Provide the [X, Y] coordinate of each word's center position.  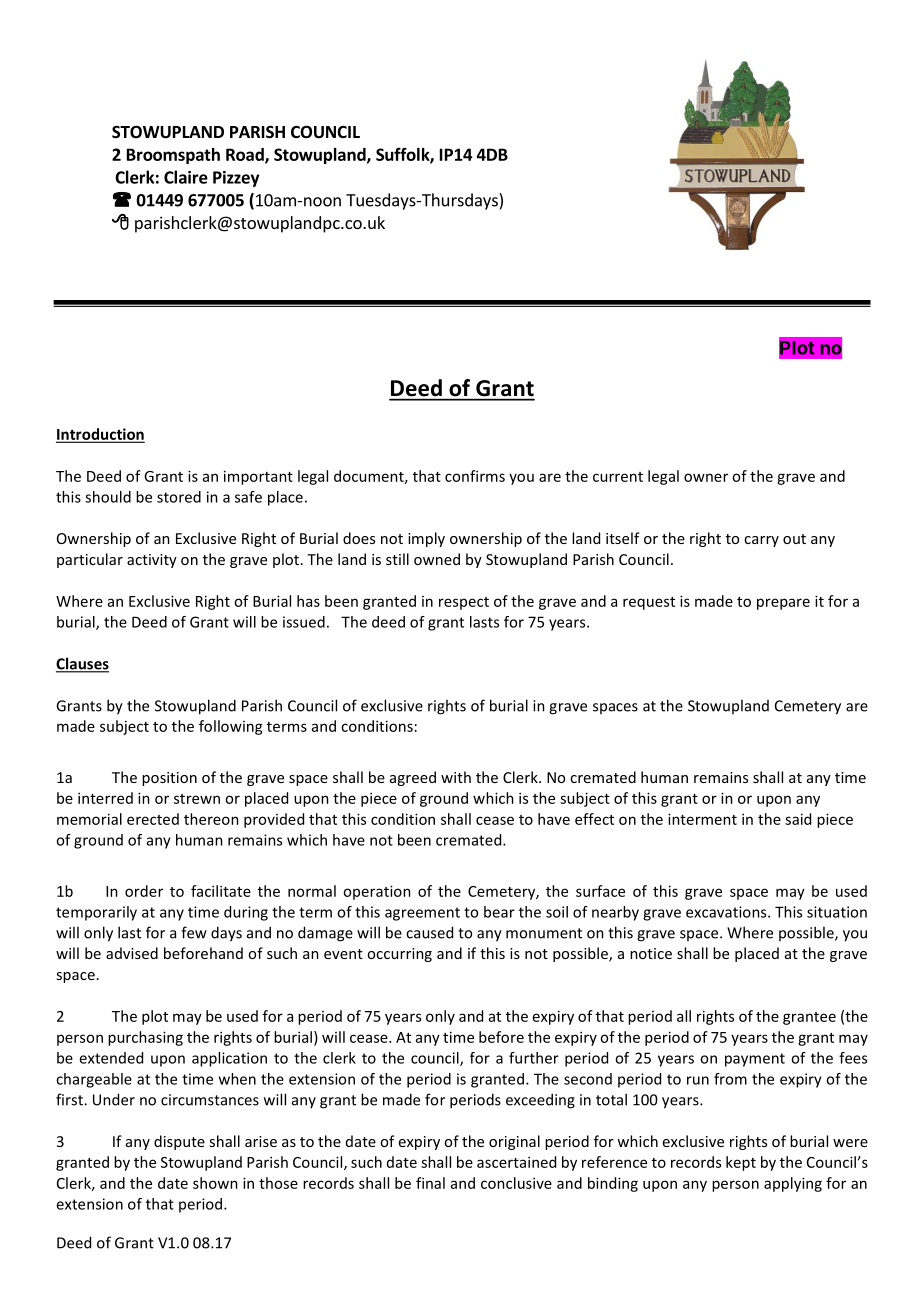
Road [246, 155]
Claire [186, 177]
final [430, 1183]
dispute [179, 1142]
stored [179, 497]
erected [153, 819]
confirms [475, 476]
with [456, 777]
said [798, 819]
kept [741, 1163]
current [618, 477]
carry [761, 541]
